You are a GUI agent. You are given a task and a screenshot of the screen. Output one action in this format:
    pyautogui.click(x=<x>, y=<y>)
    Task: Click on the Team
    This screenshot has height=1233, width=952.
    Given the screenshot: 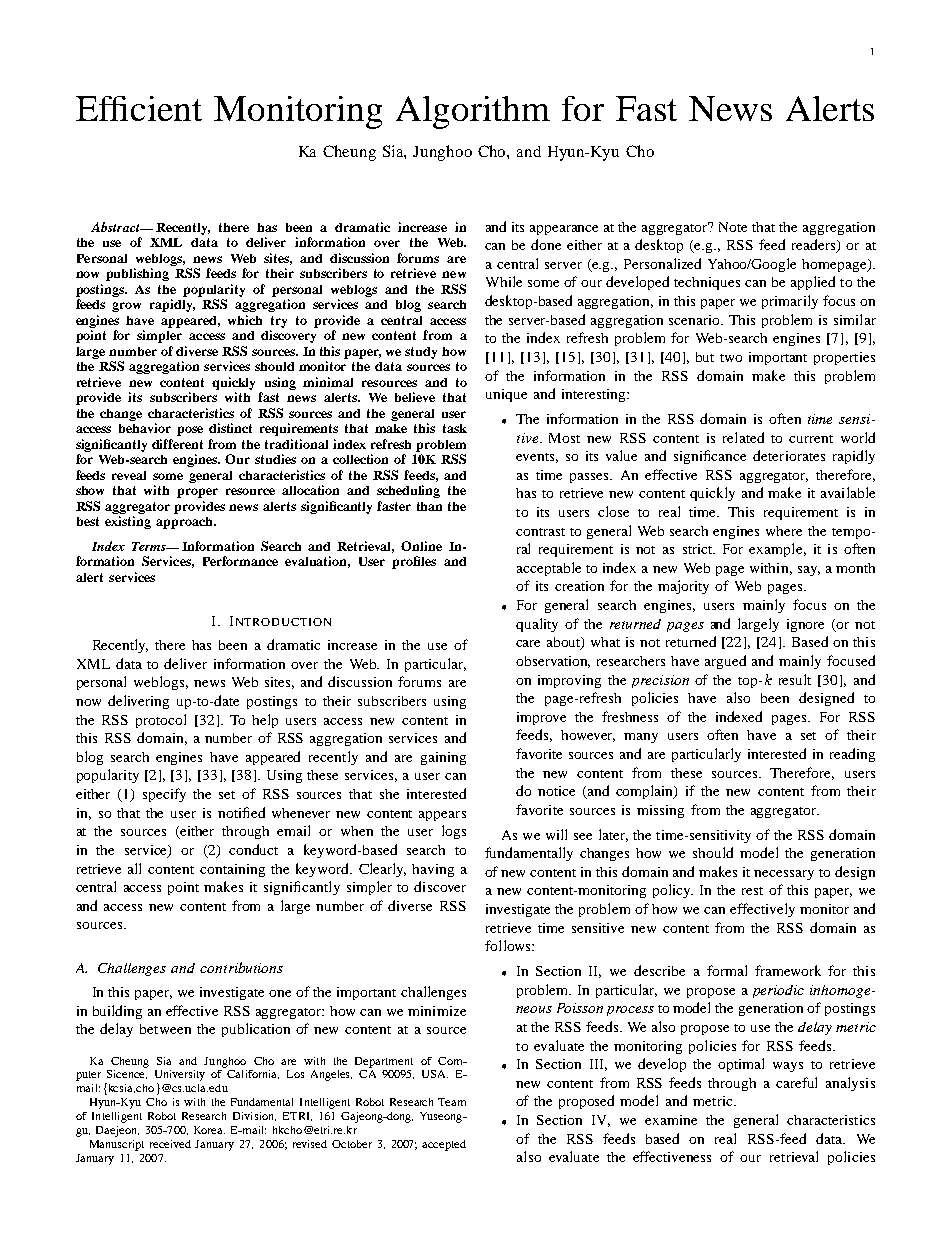 What is the action you would take?
    pyautogui.click(x=452, y=1102)
